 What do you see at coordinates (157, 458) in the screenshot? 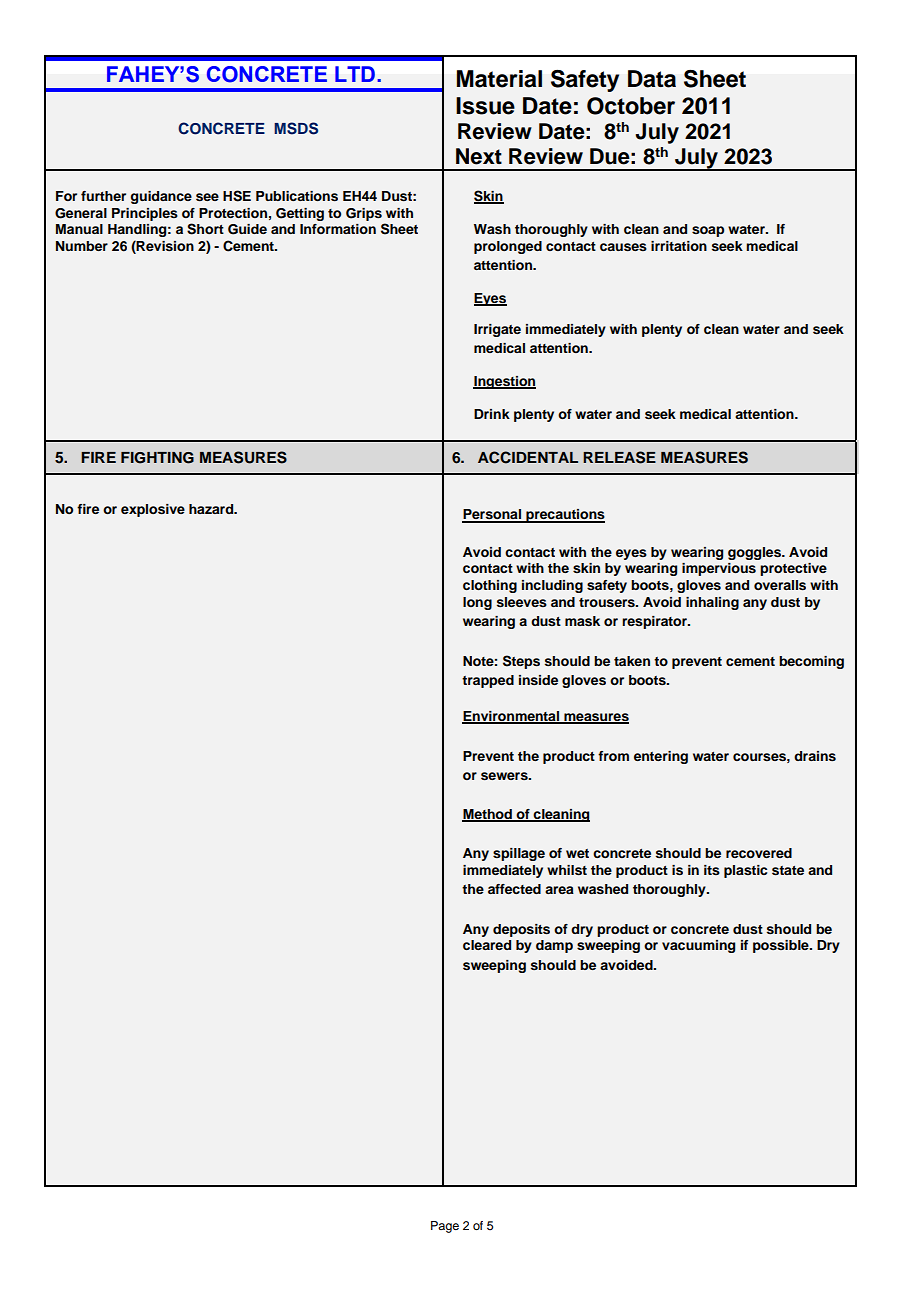
I see `FIGHTING` at bounding box center [157, 458].
